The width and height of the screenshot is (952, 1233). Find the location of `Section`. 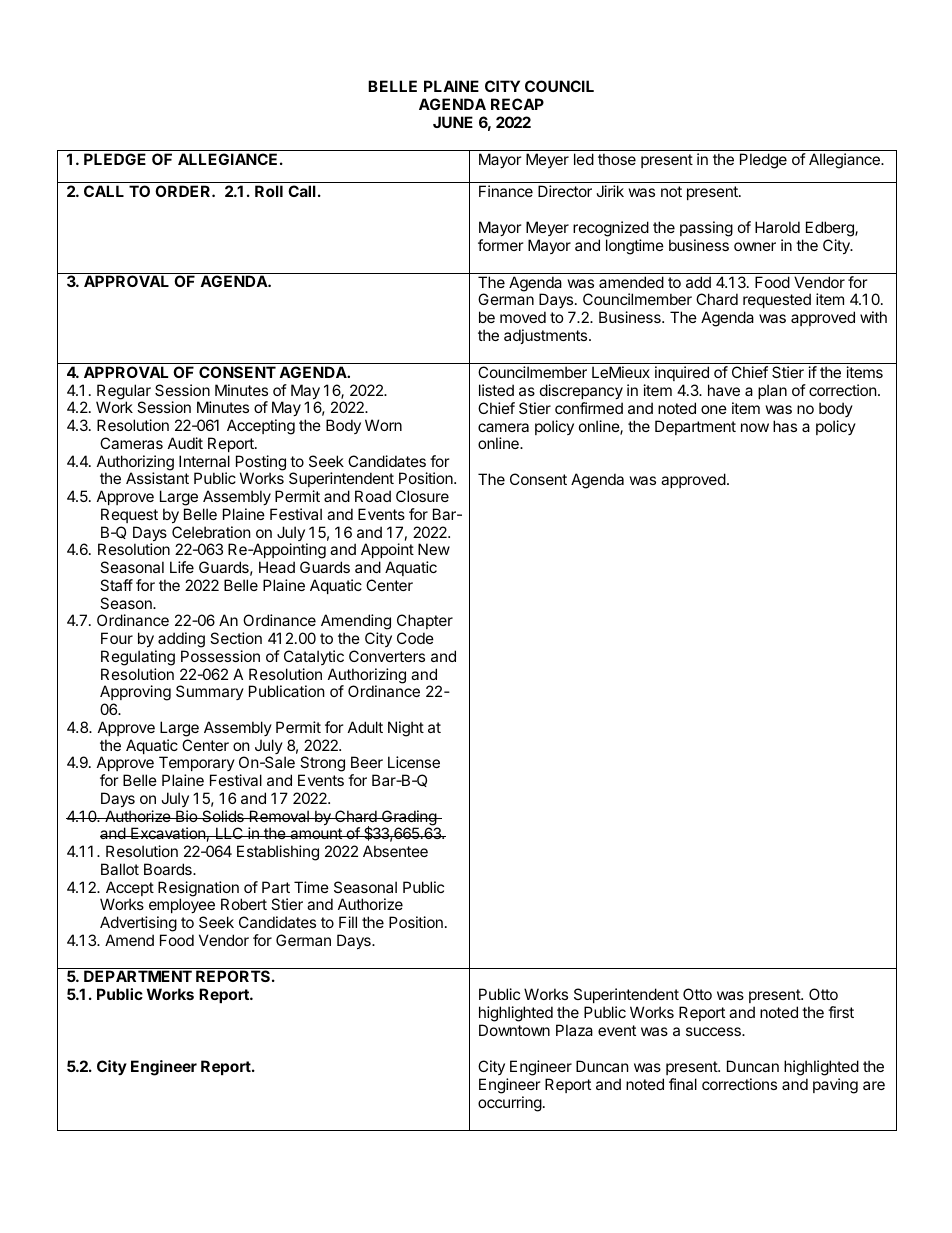

Section is located at coordinates (236, 638).
